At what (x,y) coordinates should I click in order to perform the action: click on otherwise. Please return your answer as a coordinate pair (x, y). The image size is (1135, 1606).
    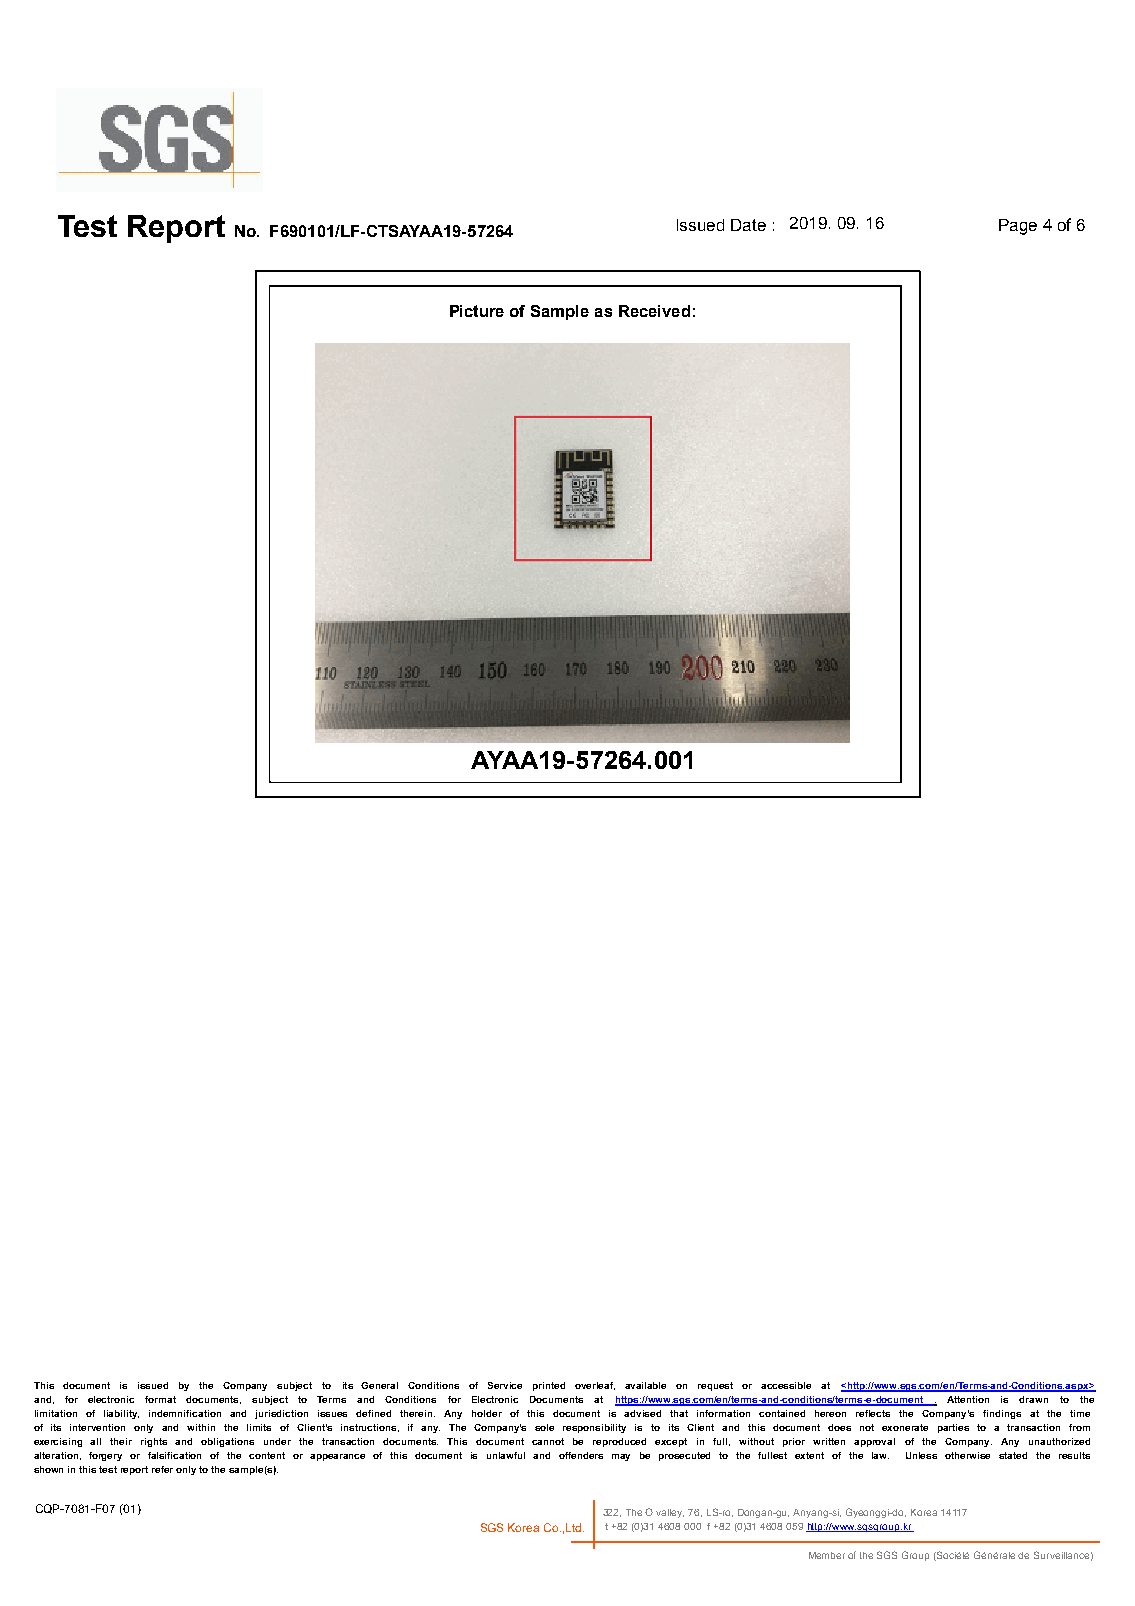
    Looking at the image, I should click on (967, 1455).
